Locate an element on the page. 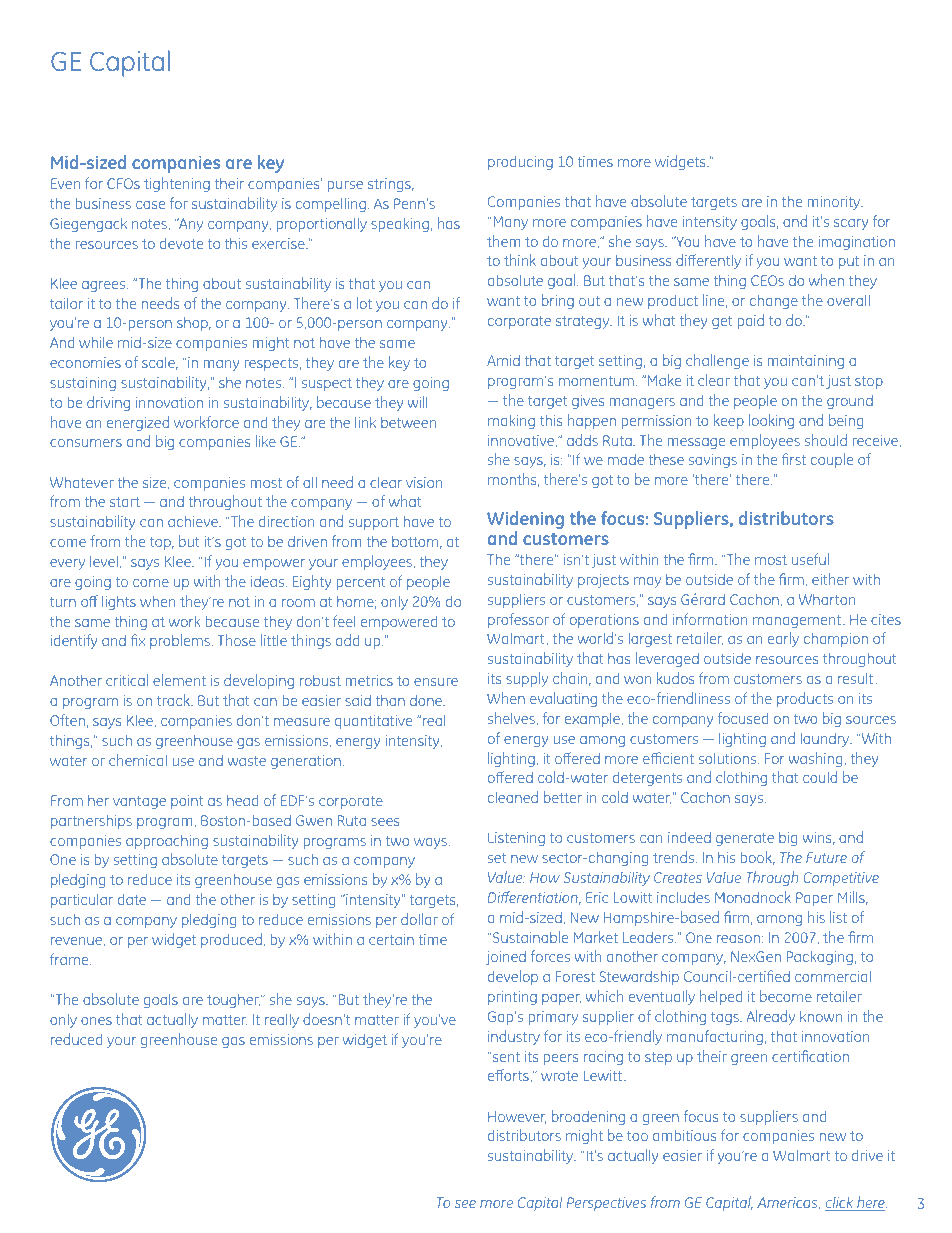 The height and width of the page is (1233, 952). looking is located at coordinates (771, 421).
